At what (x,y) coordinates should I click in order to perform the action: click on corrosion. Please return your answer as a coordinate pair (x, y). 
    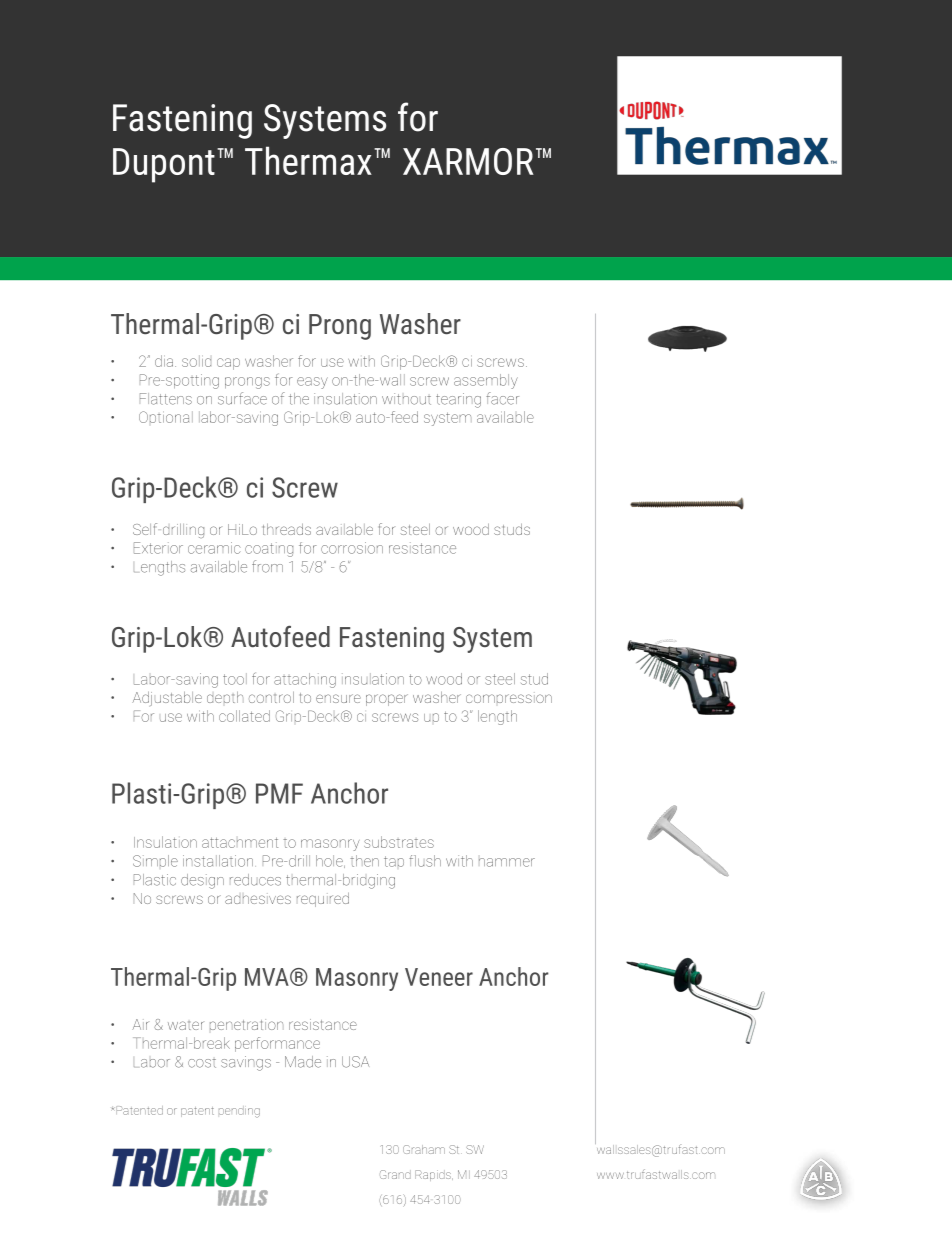
    Looking at the image, I should click on (352, 548).
